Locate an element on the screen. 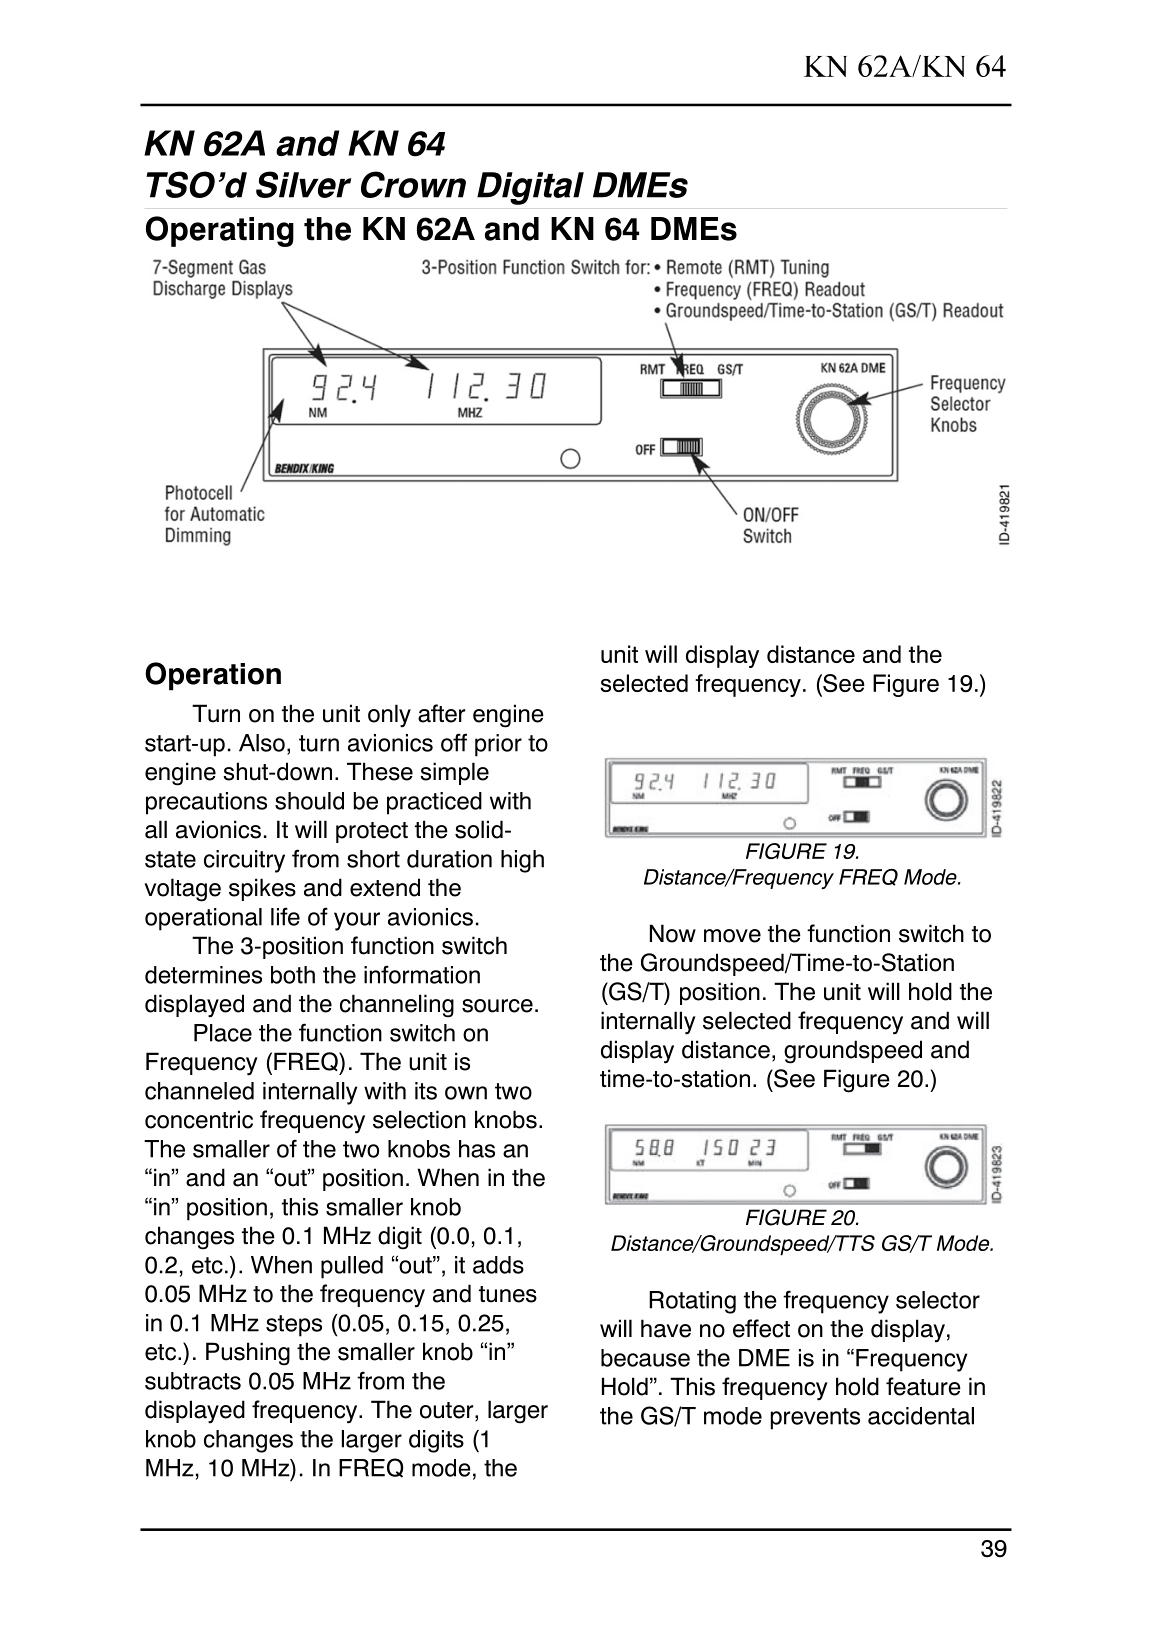  Also is located at coordinates (262, 743).
